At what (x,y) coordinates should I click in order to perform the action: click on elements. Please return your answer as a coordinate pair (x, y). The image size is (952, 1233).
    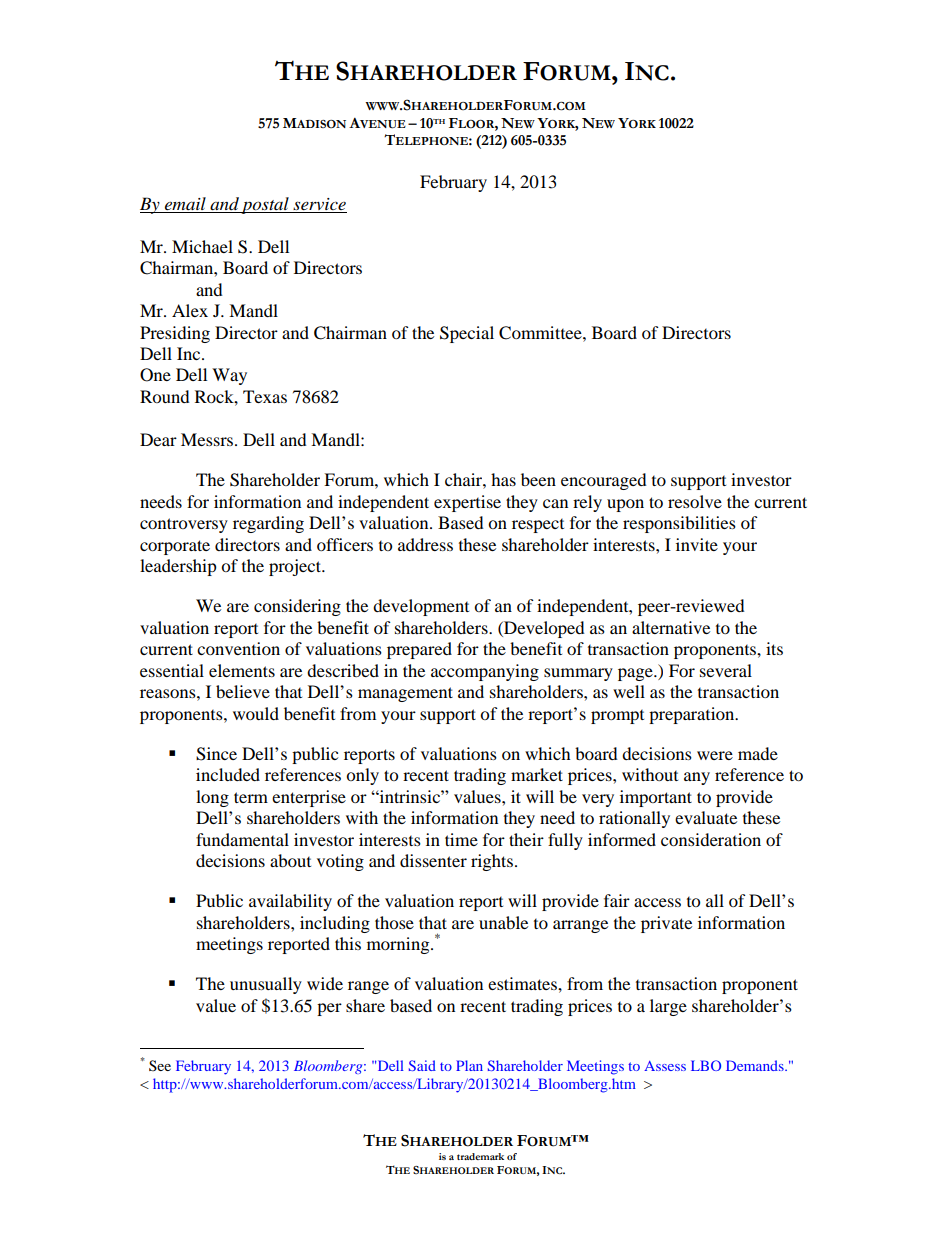
    Looking at the image, I should click on (242, 670).
